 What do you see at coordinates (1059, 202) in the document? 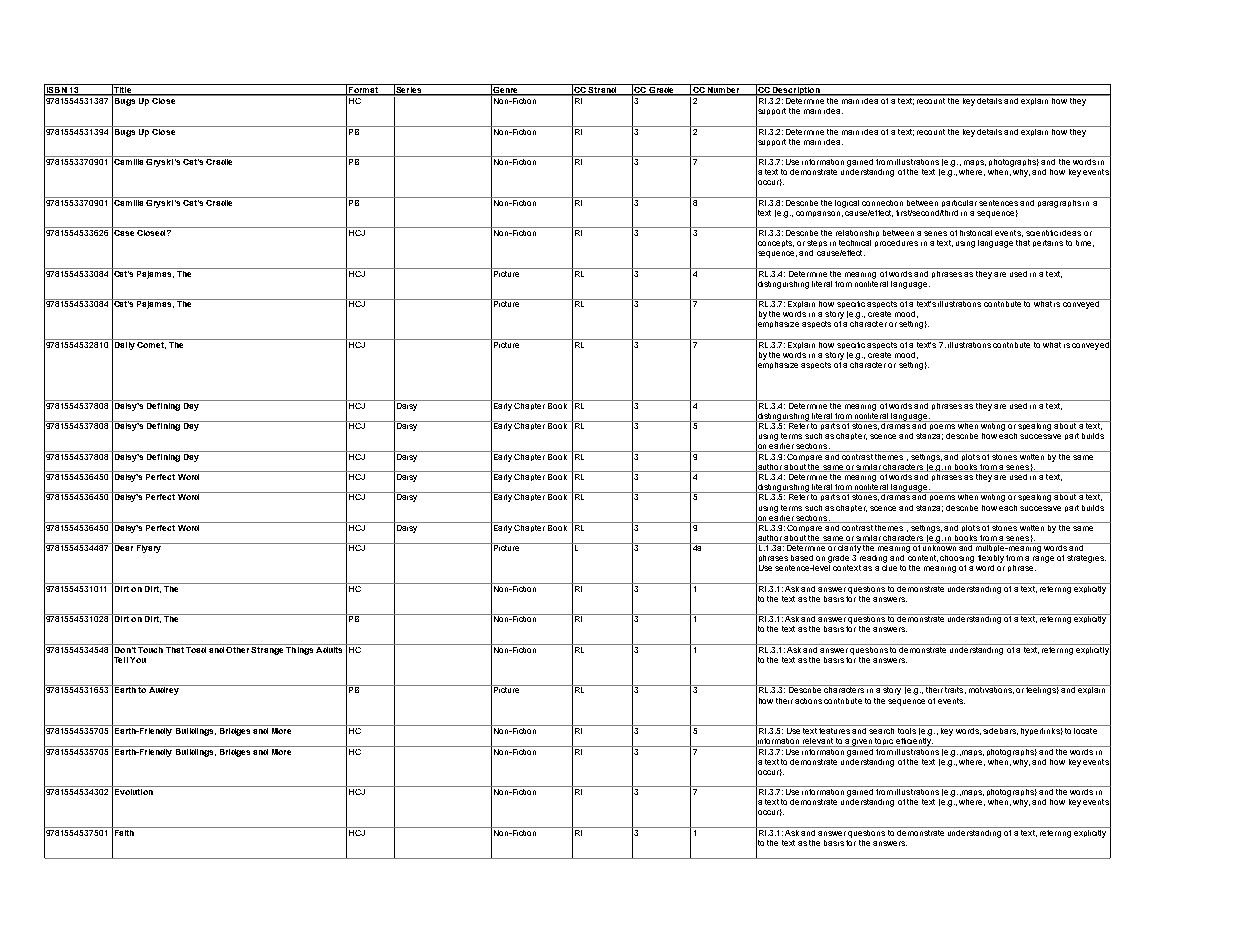
I see `paragraphs` at bounding box center [1059, 202].
